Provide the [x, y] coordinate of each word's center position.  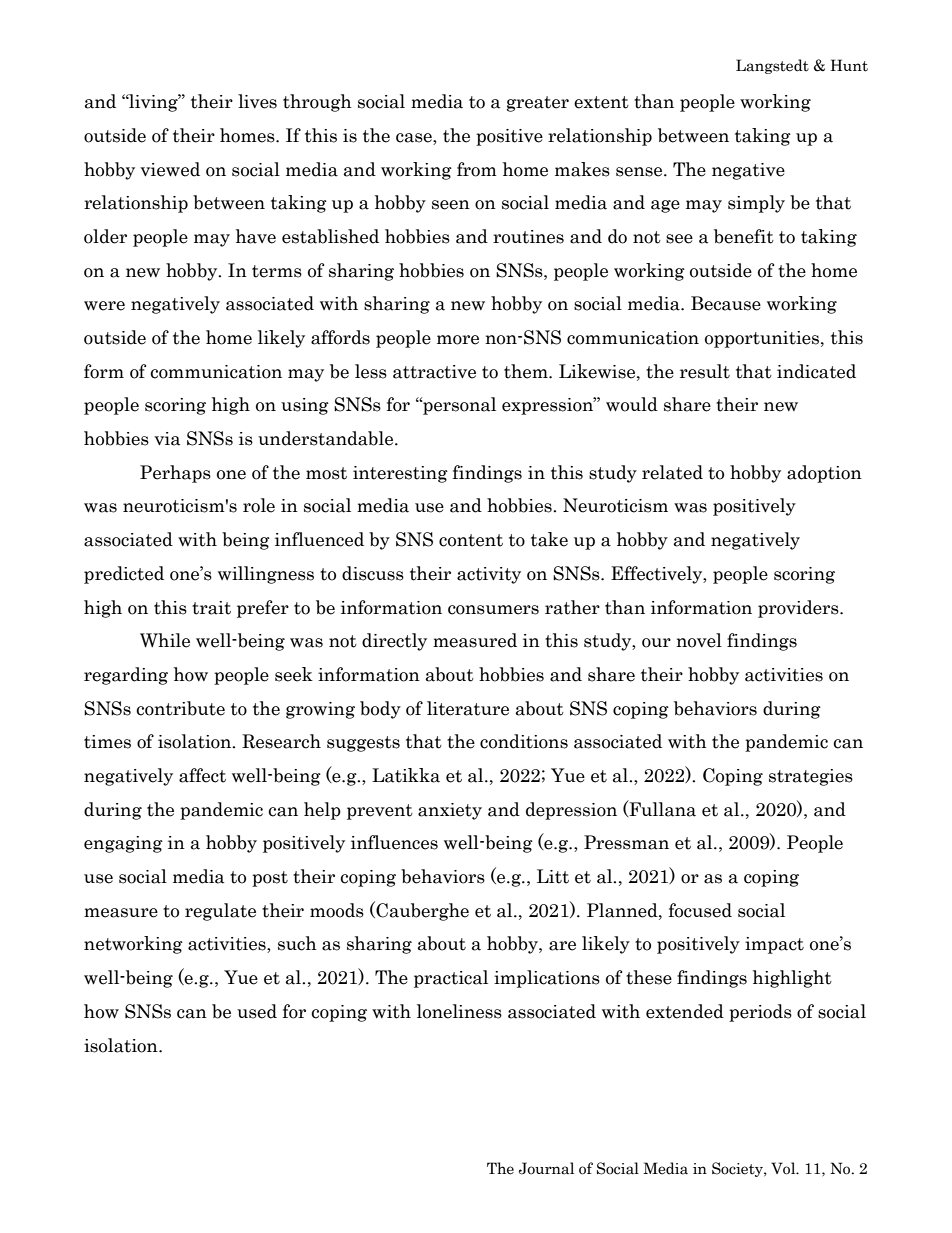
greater [538, 104]
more [458, 340]
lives [257, 101]
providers [799, 609]
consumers [493, 610]
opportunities [763, 339]
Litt [553, 876]
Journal [546, 1168]
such [297, 943]
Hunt [849, 65]
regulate [220, 912]
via [167, 439]
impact [774, 945]
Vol [784, 1168]
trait [211, 608]
